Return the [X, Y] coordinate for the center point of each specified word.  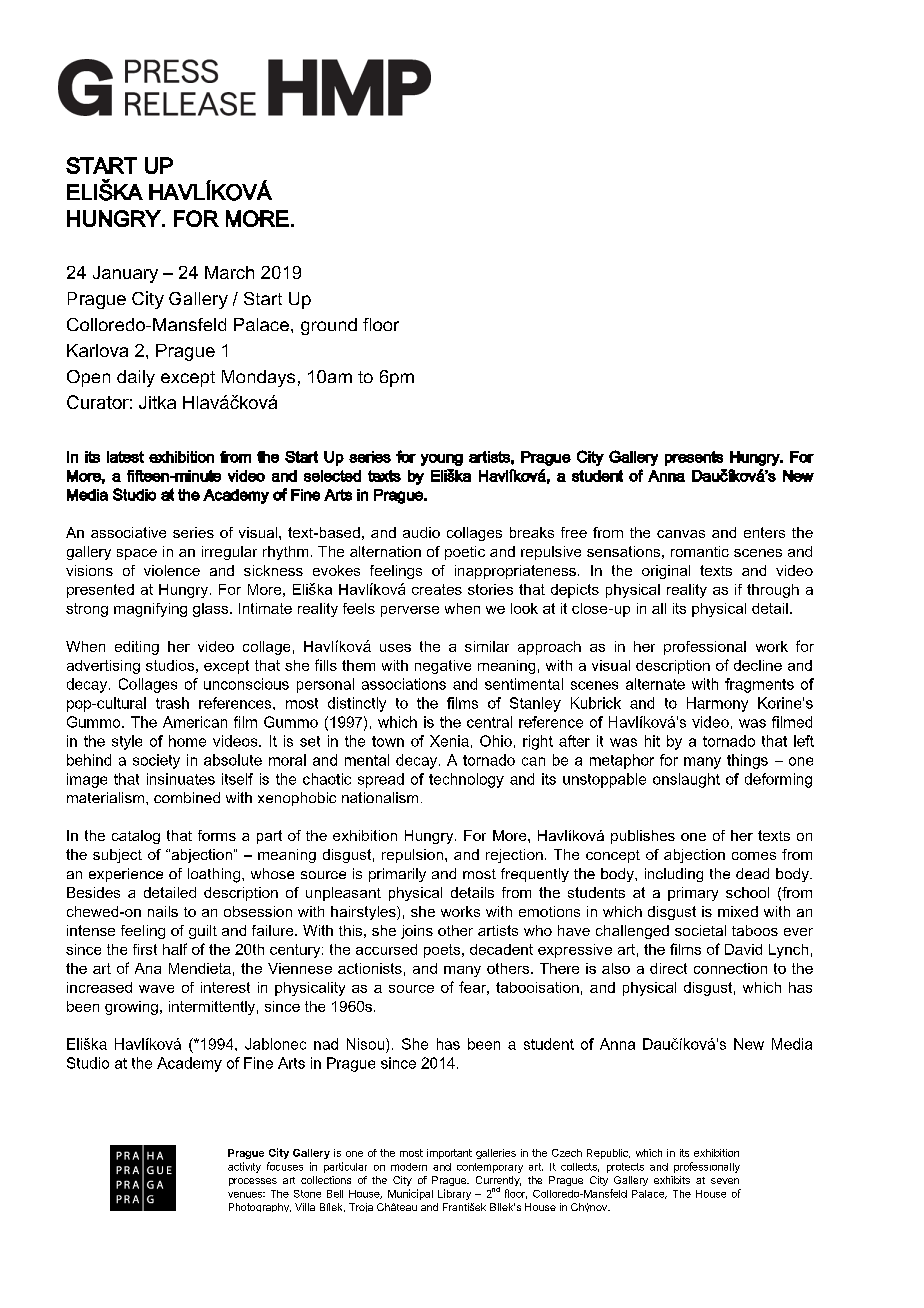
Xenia [449, 741]
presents [694, 458]
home [187, 741]
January [125, 274]
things [747, 761]
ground [329, 326]
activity [244, 1167]
